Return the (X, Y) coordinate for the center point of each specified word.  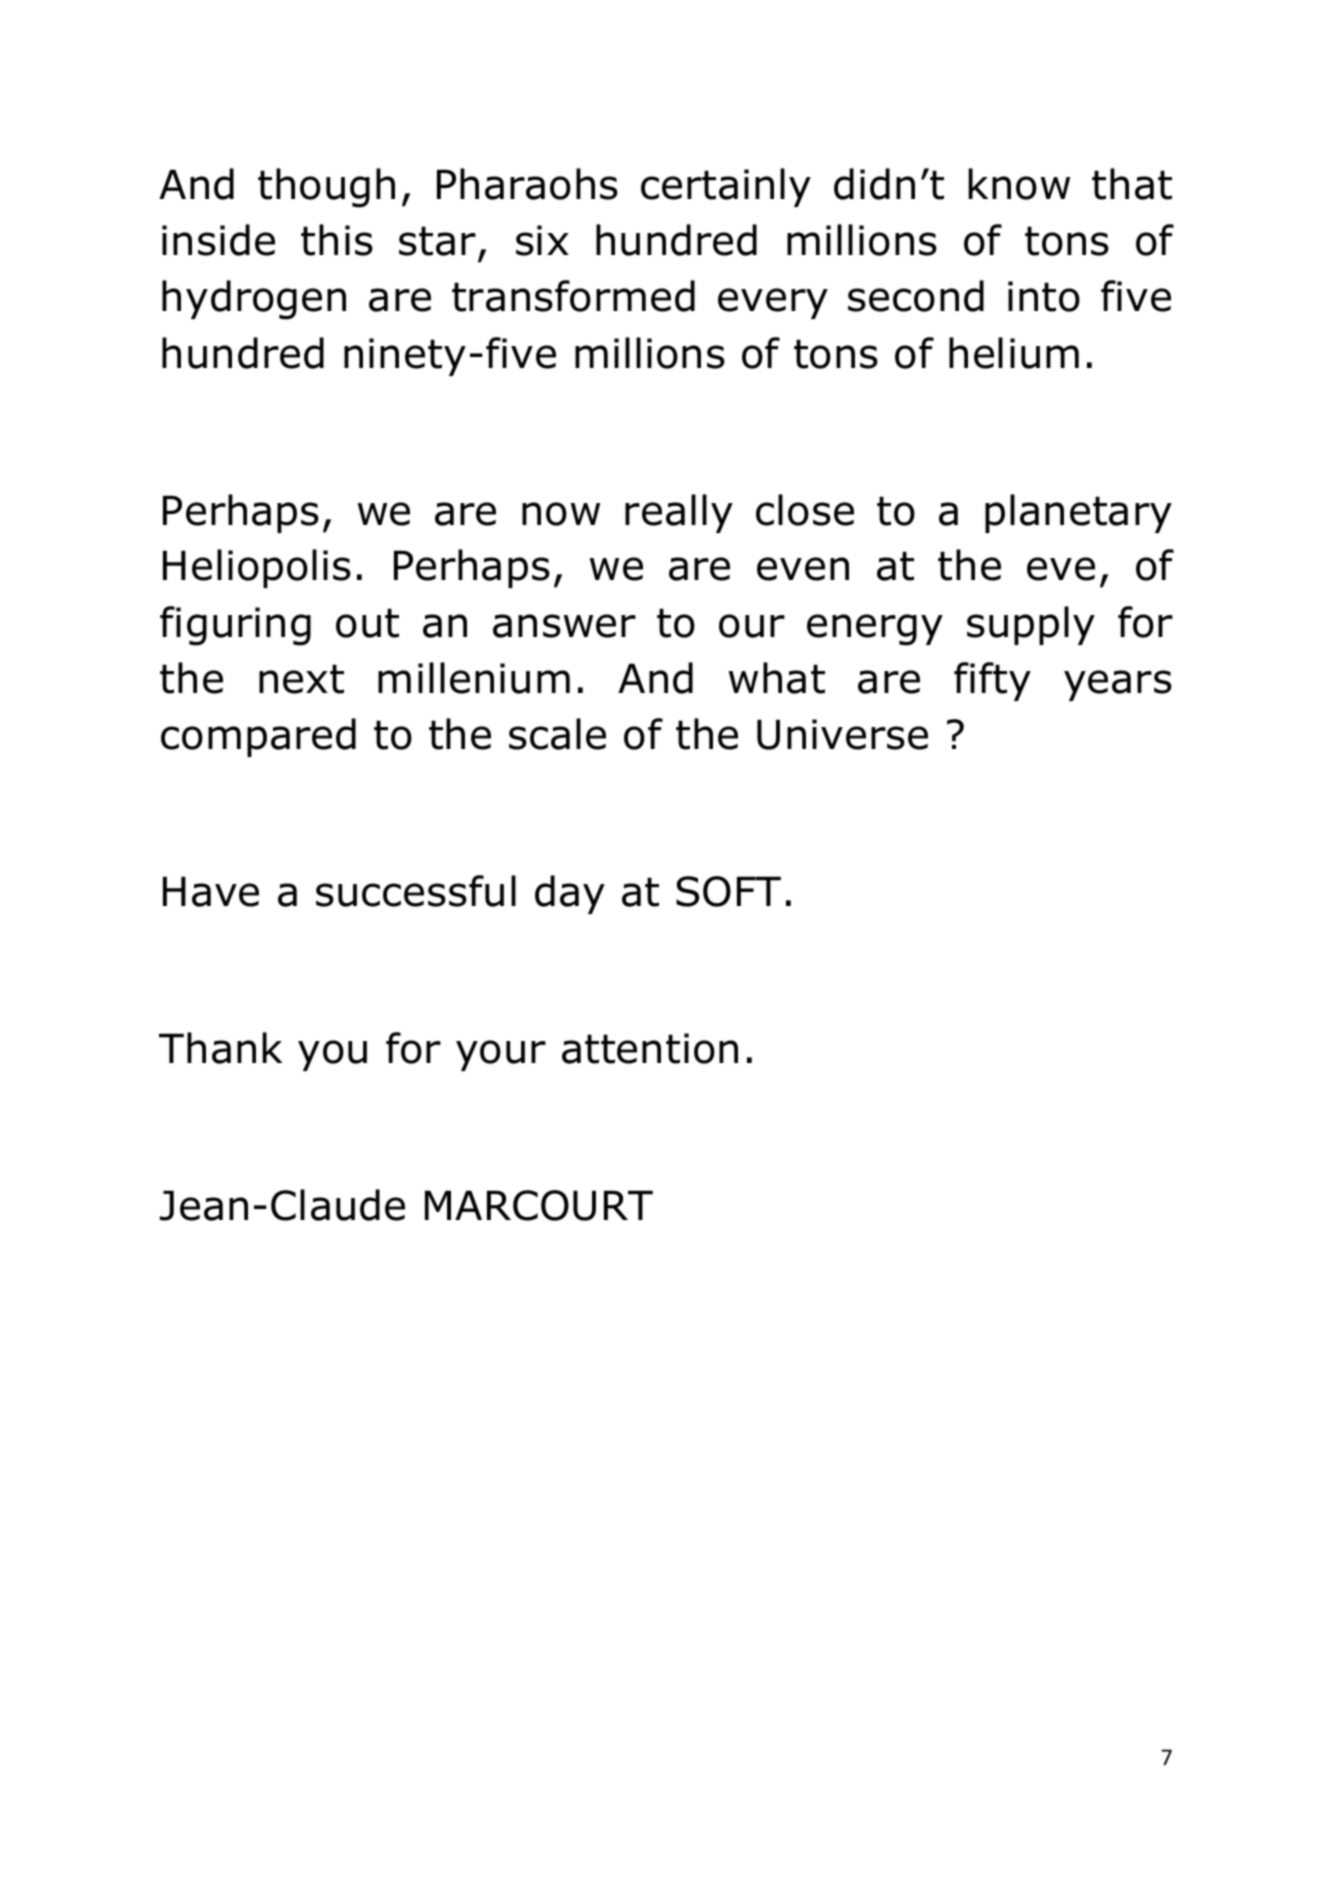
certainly (726, 187)
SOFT (728, 891)
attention (650, 1048)
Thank (220, 1048)
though (326, 188)
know (1019, 184)
